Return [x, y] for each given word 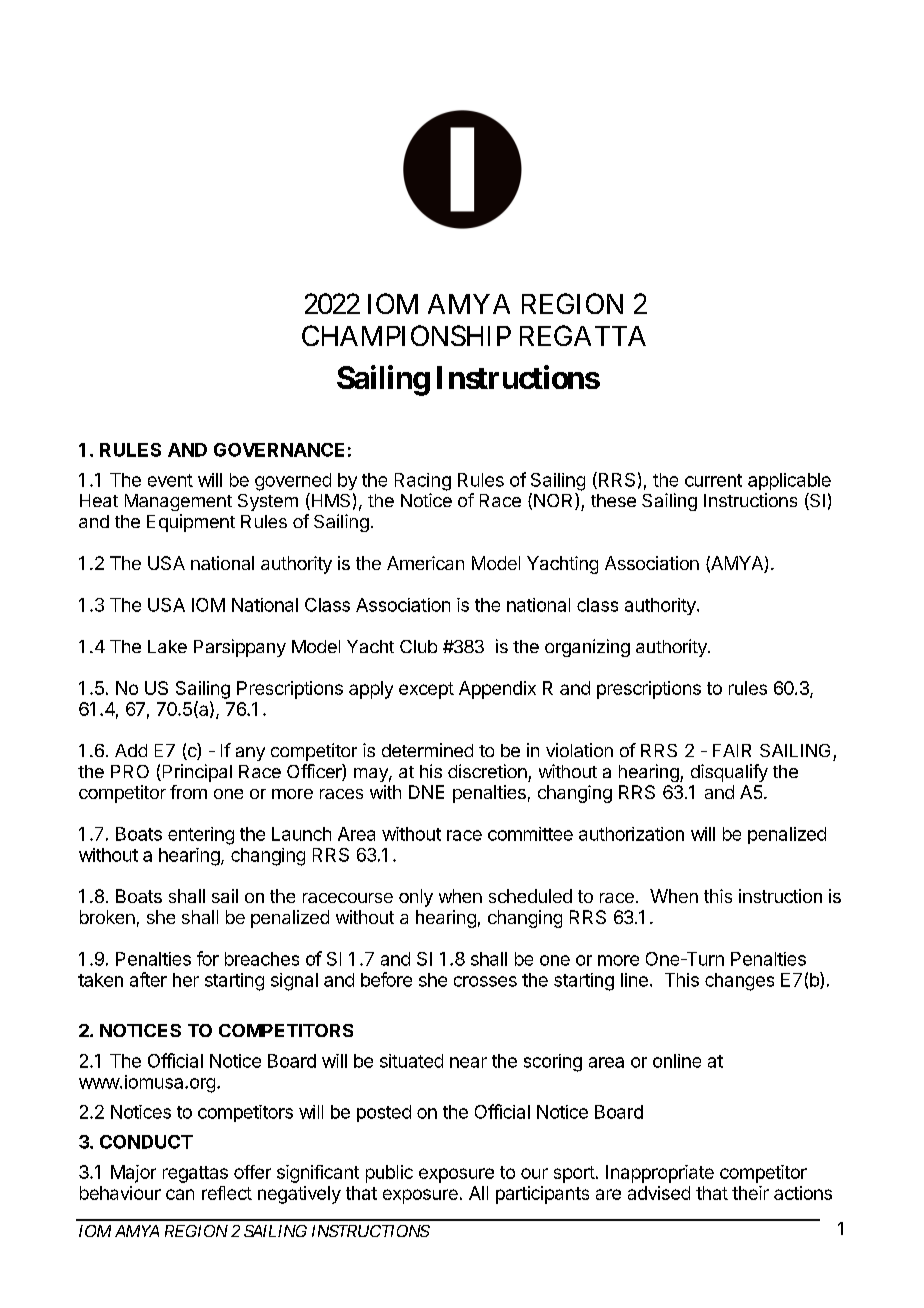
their [750, 1193]
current [713, 480]
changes [739, 982]
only [416, 898]
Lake [167, 646]
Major [133, 1174]
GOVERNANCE [279, 450]
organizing [587, 648]
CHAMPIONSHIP [406, 335]
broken [107, 917]
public [389, 1174]
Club [418, 646]
